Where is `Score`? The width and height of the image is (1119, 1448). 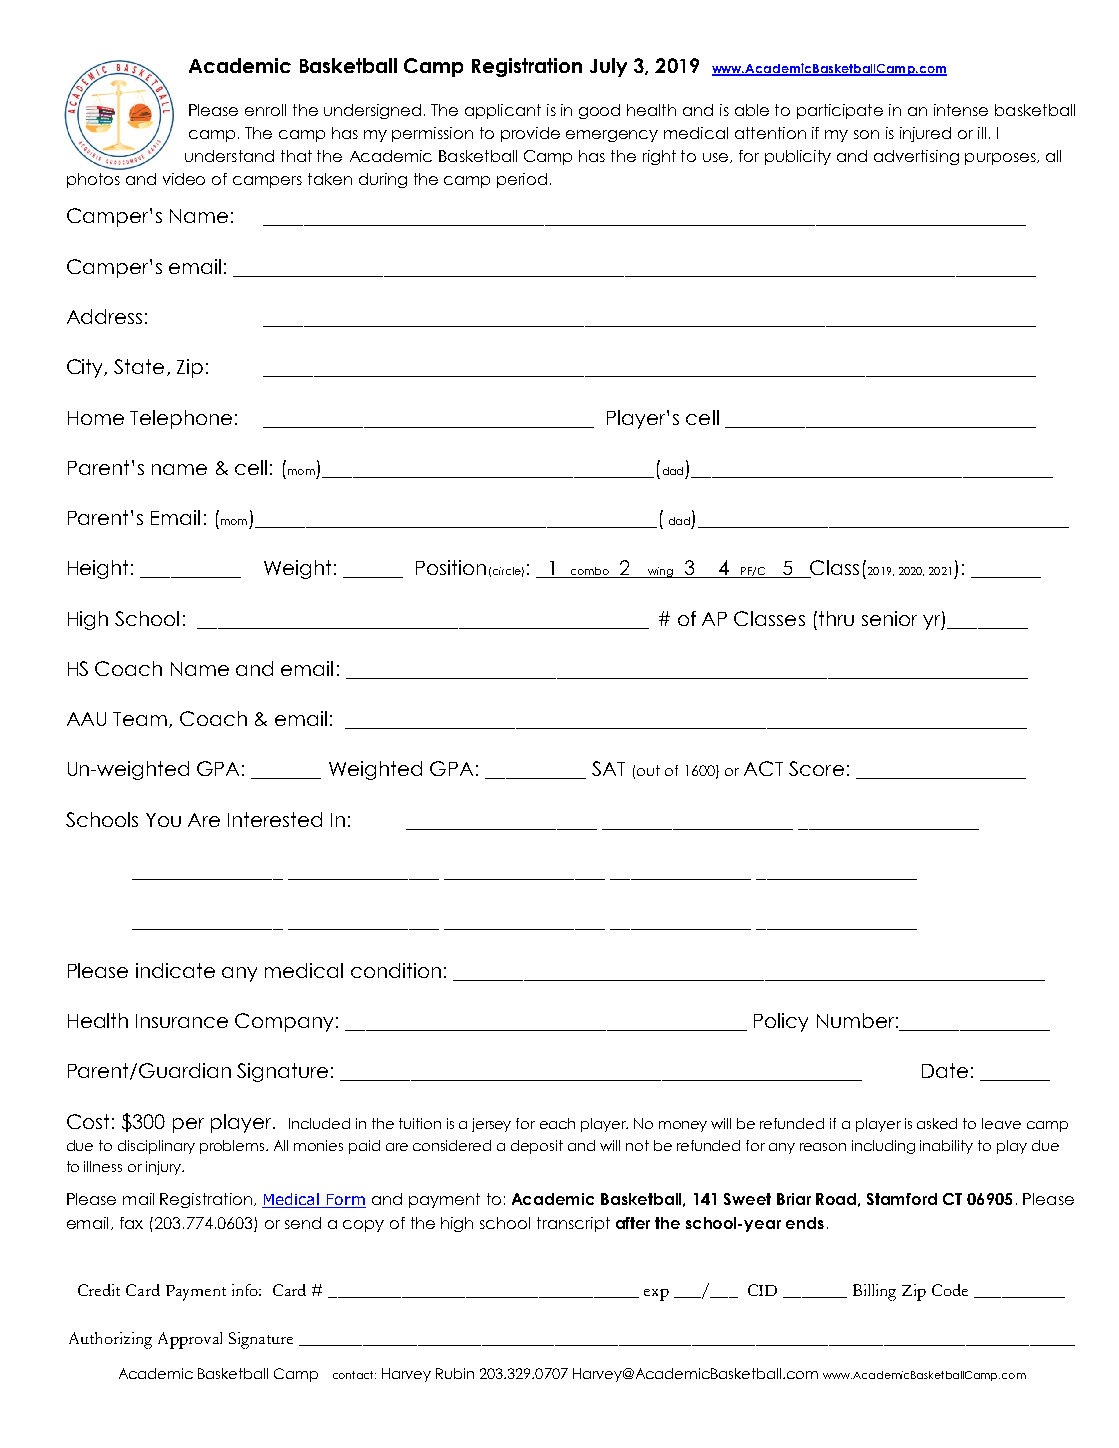
Score is located at coordinates (816, 768).
